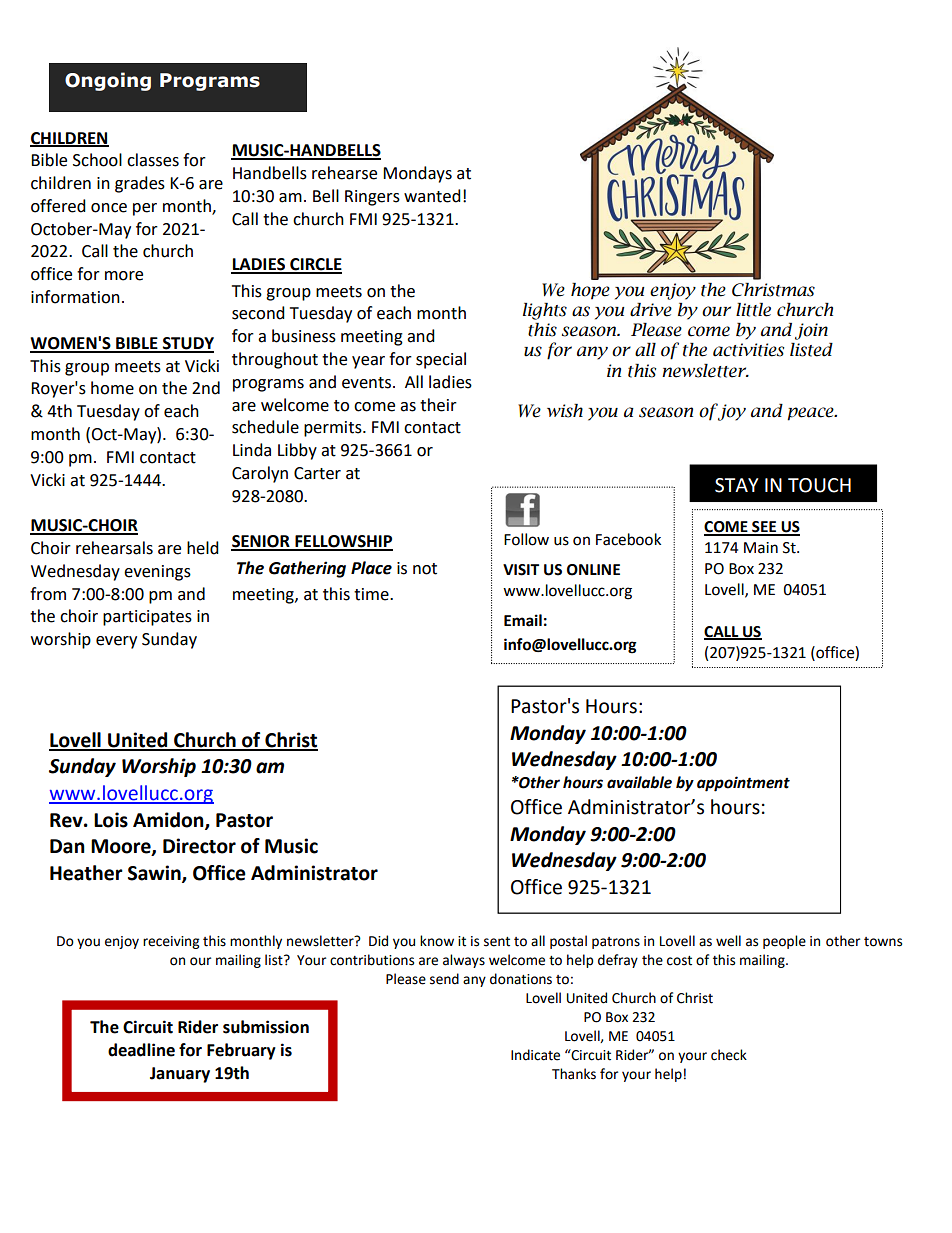 The height and width of the screenshot is (1233, 952). Describe the element at coordinates (438, 405) in the screenshot. I see `their` at that location.
